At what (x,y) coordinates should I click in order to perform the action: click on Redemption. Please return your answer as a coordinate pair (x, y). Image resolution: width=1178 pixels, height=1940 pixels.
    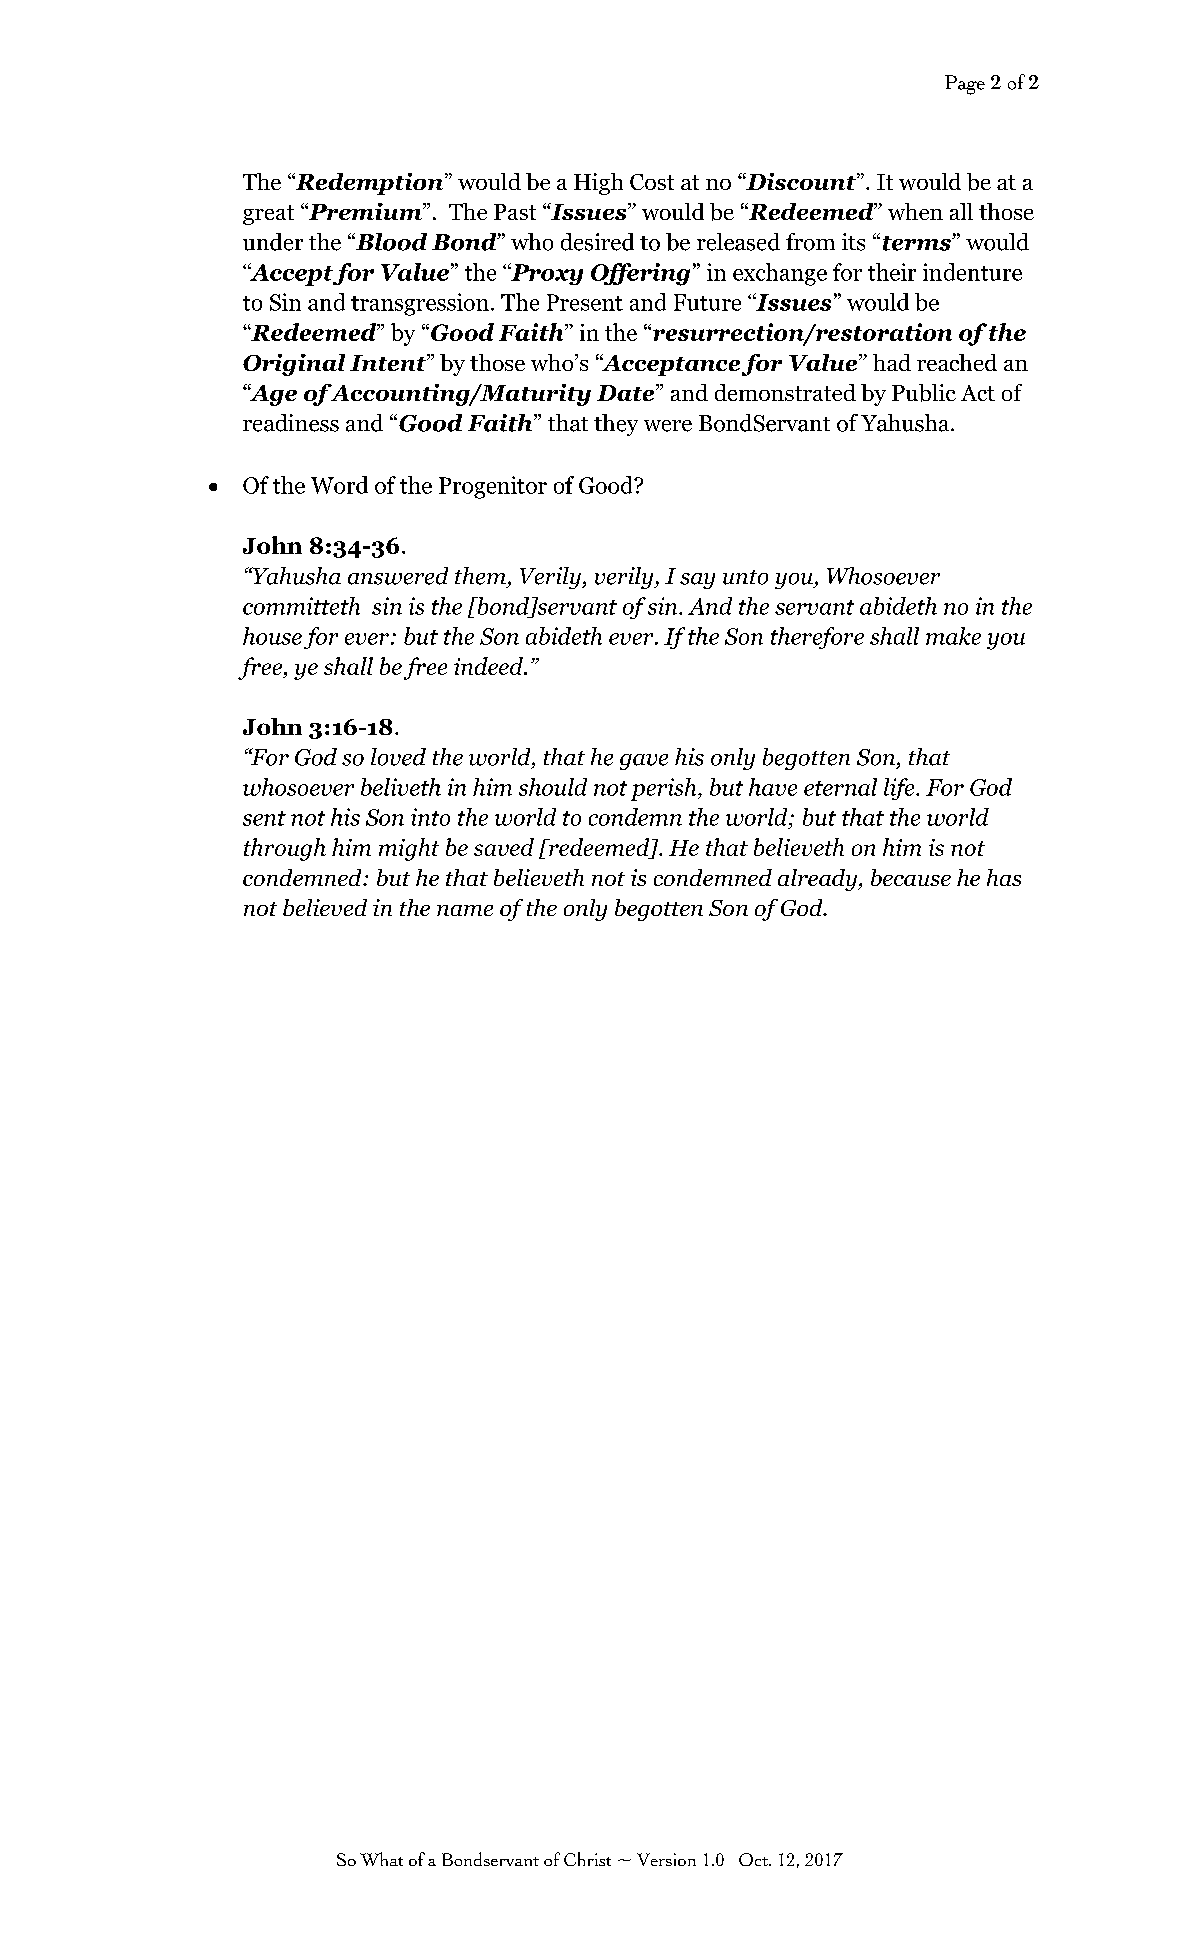
    Looking at the image, I should click on (368, 184).
